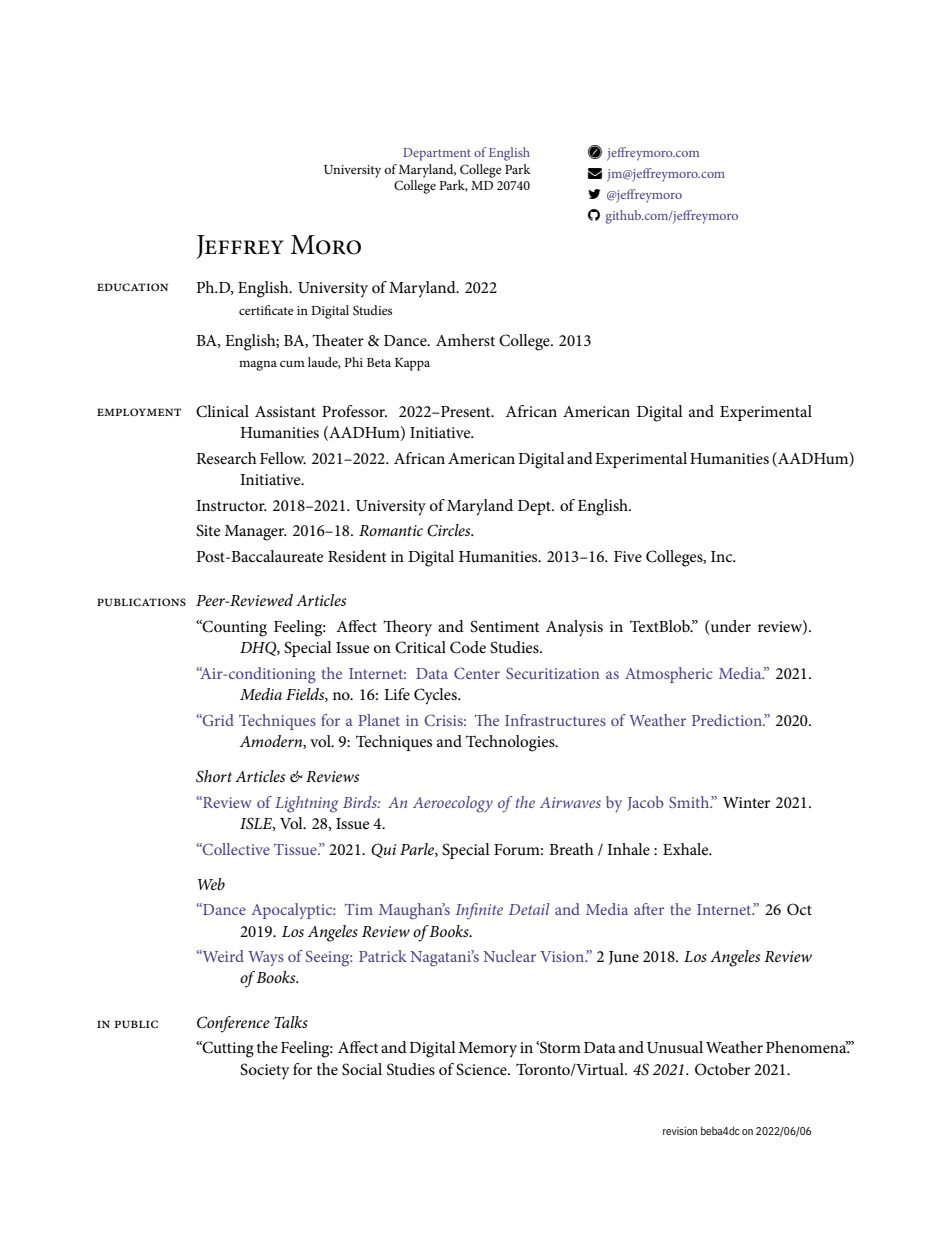  Describe the element at coordinates (488, 1050) in the screenshot. I see `Memory` at that location.
